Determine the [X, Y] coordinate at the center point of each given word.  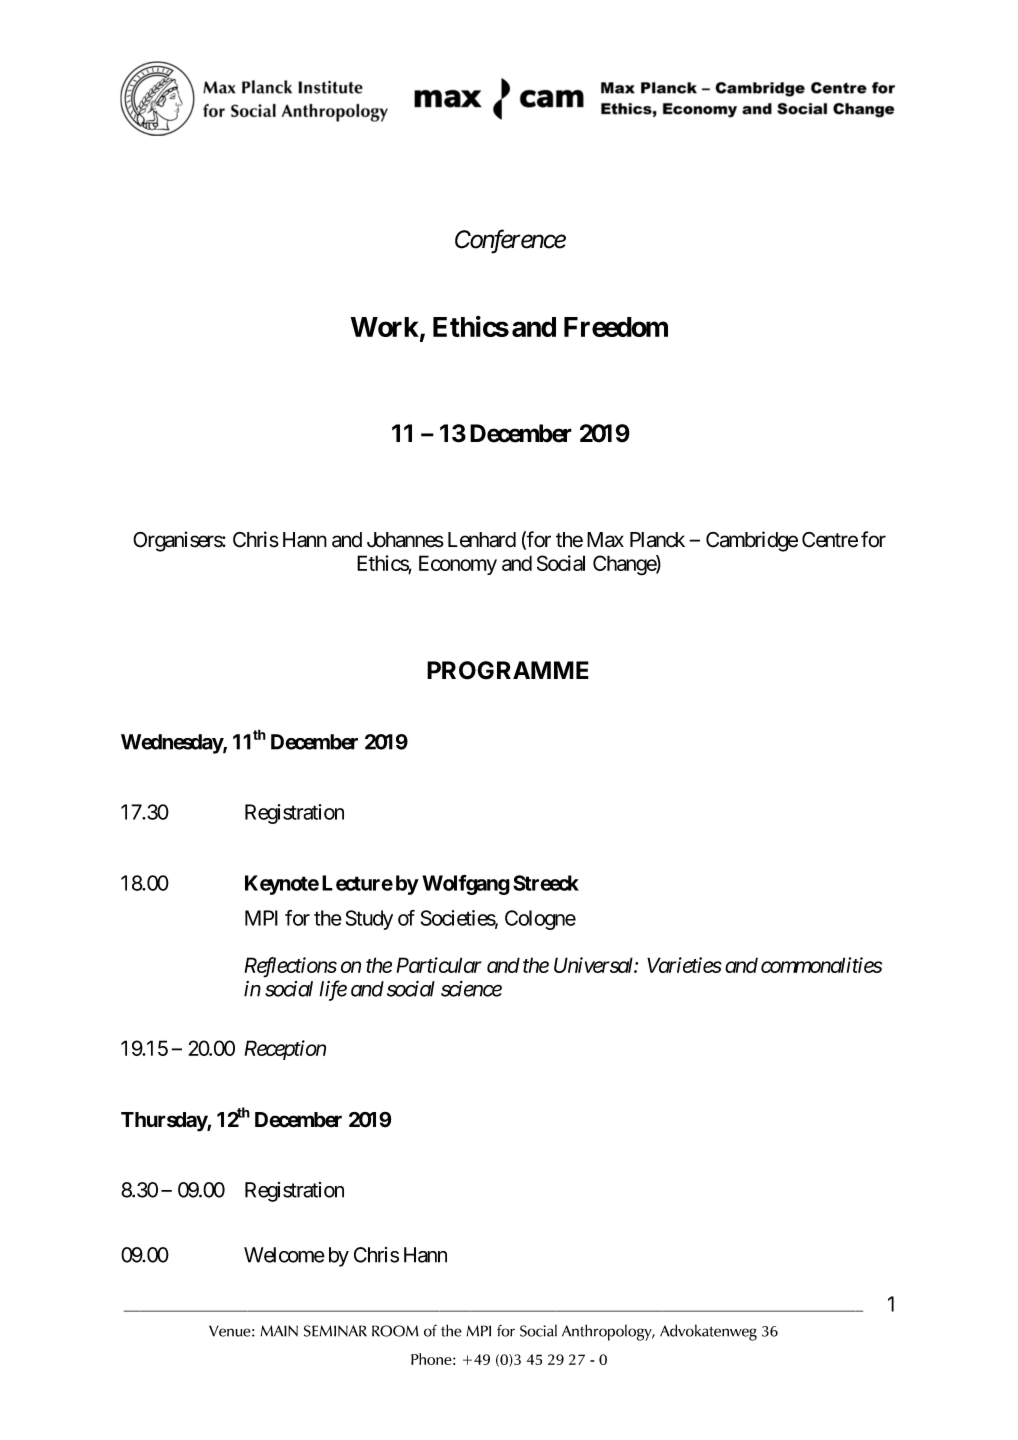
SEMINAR [335, 1331]
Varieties [684, 965]
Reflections [291, 967]
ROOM [395, 1331]
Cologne [540, 920]
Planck [657, 540]
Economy [458, 565]
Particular [439, 965]
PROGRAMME [508, 670]
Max [605, 540]
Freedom [616, 327]
